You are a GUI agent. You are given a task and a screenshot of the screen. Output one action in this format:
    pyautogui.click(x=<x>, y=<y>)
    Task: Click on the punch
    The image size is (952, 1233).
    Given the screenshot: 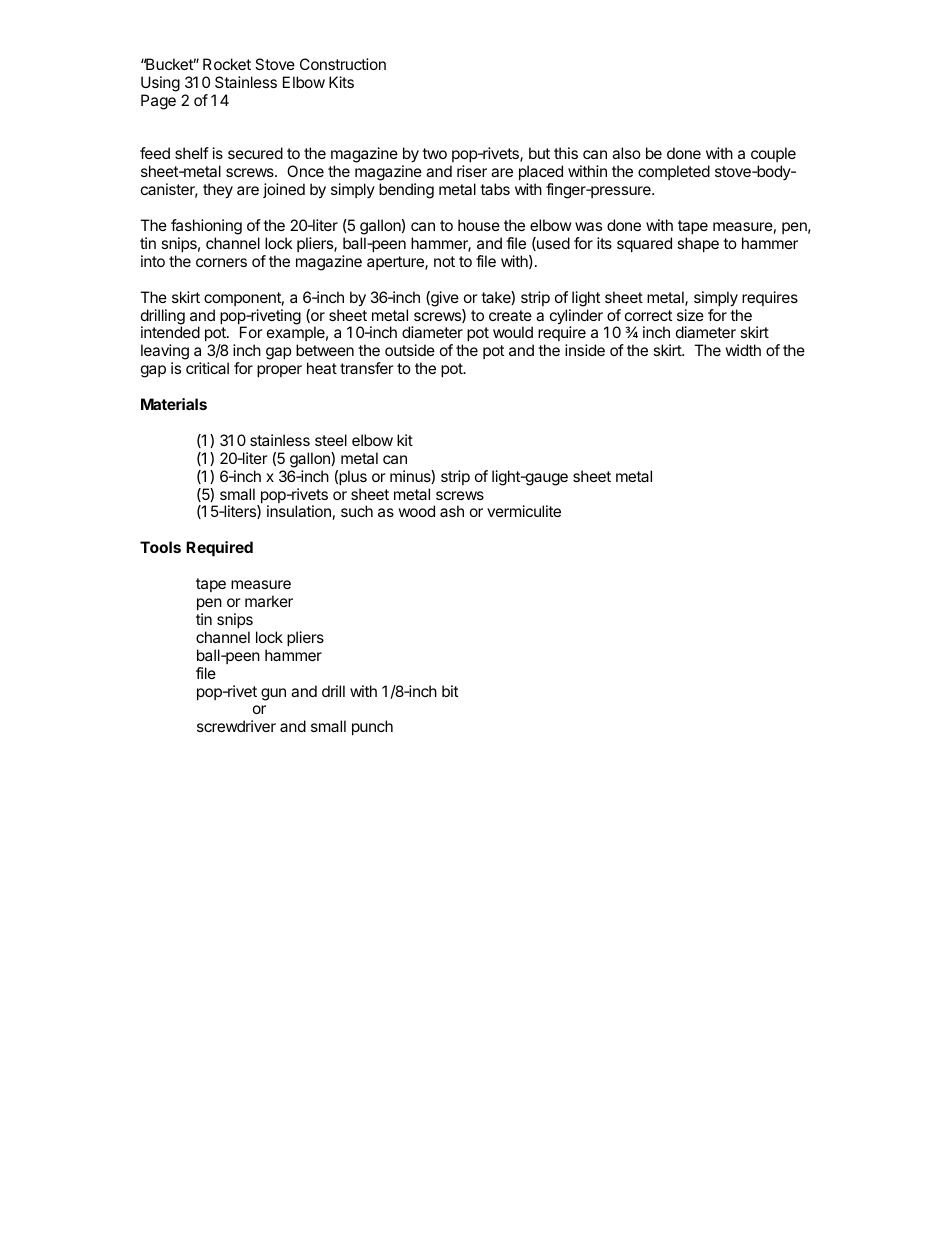 What is the action you would take?
    pyautogui.click(x=372, y=727)
